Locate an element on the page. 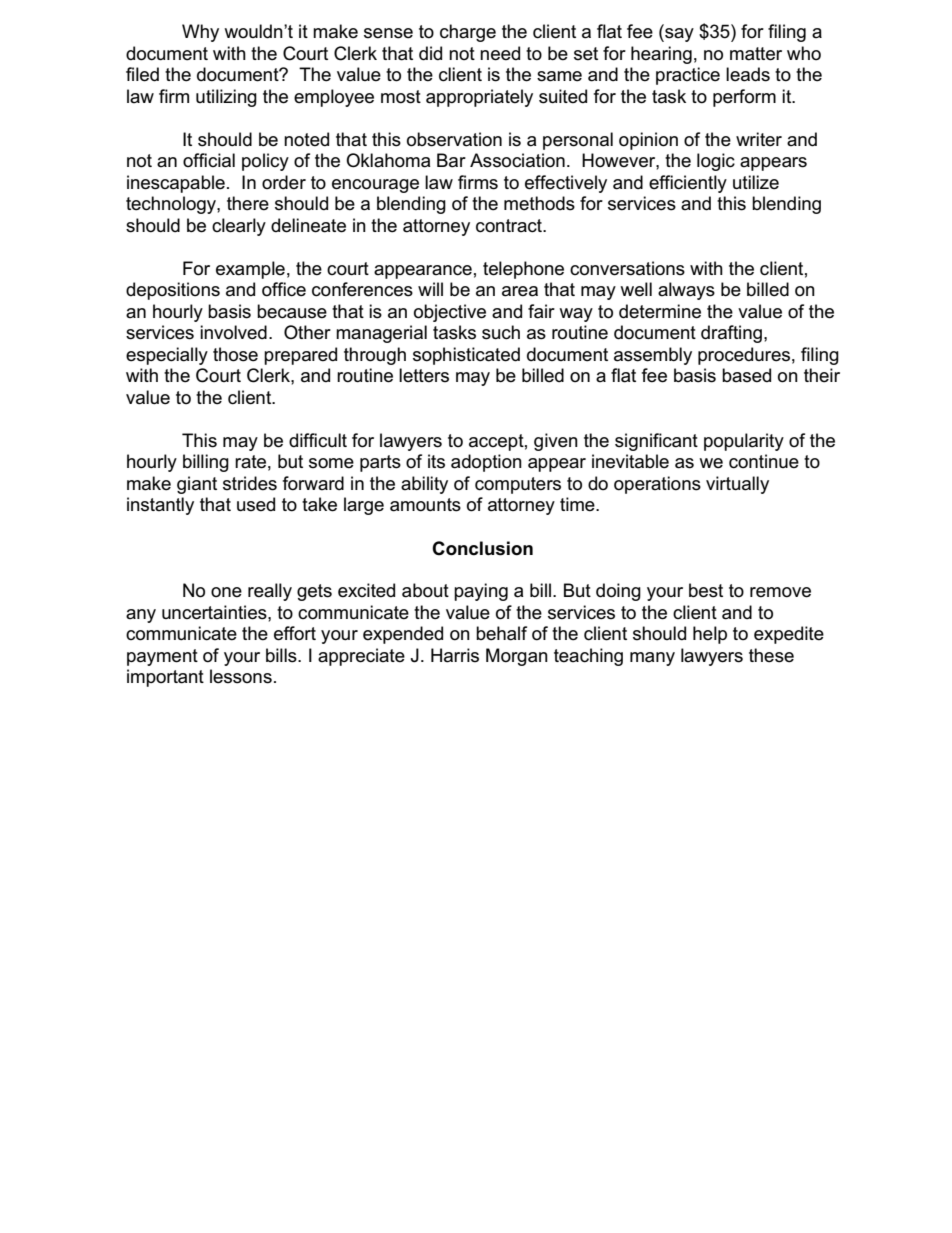  Why is located at coordinates (200, 33).
